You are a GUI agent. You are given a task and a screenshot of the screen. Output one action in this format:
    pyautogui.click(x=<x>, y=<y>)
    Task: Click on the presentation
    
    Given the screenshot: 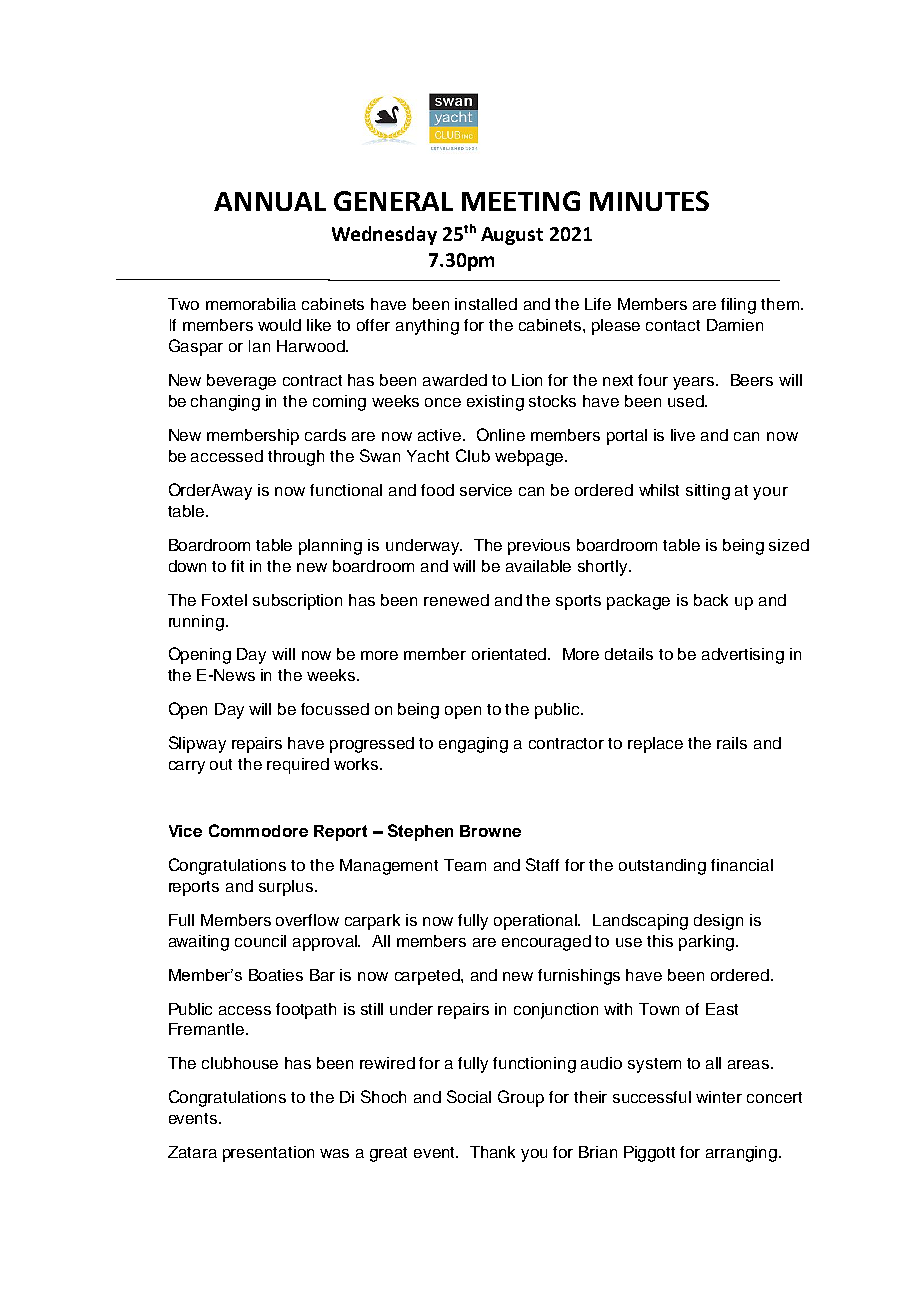 What is the action you would take?
    pyautogui.click(x=268, y=1154)
